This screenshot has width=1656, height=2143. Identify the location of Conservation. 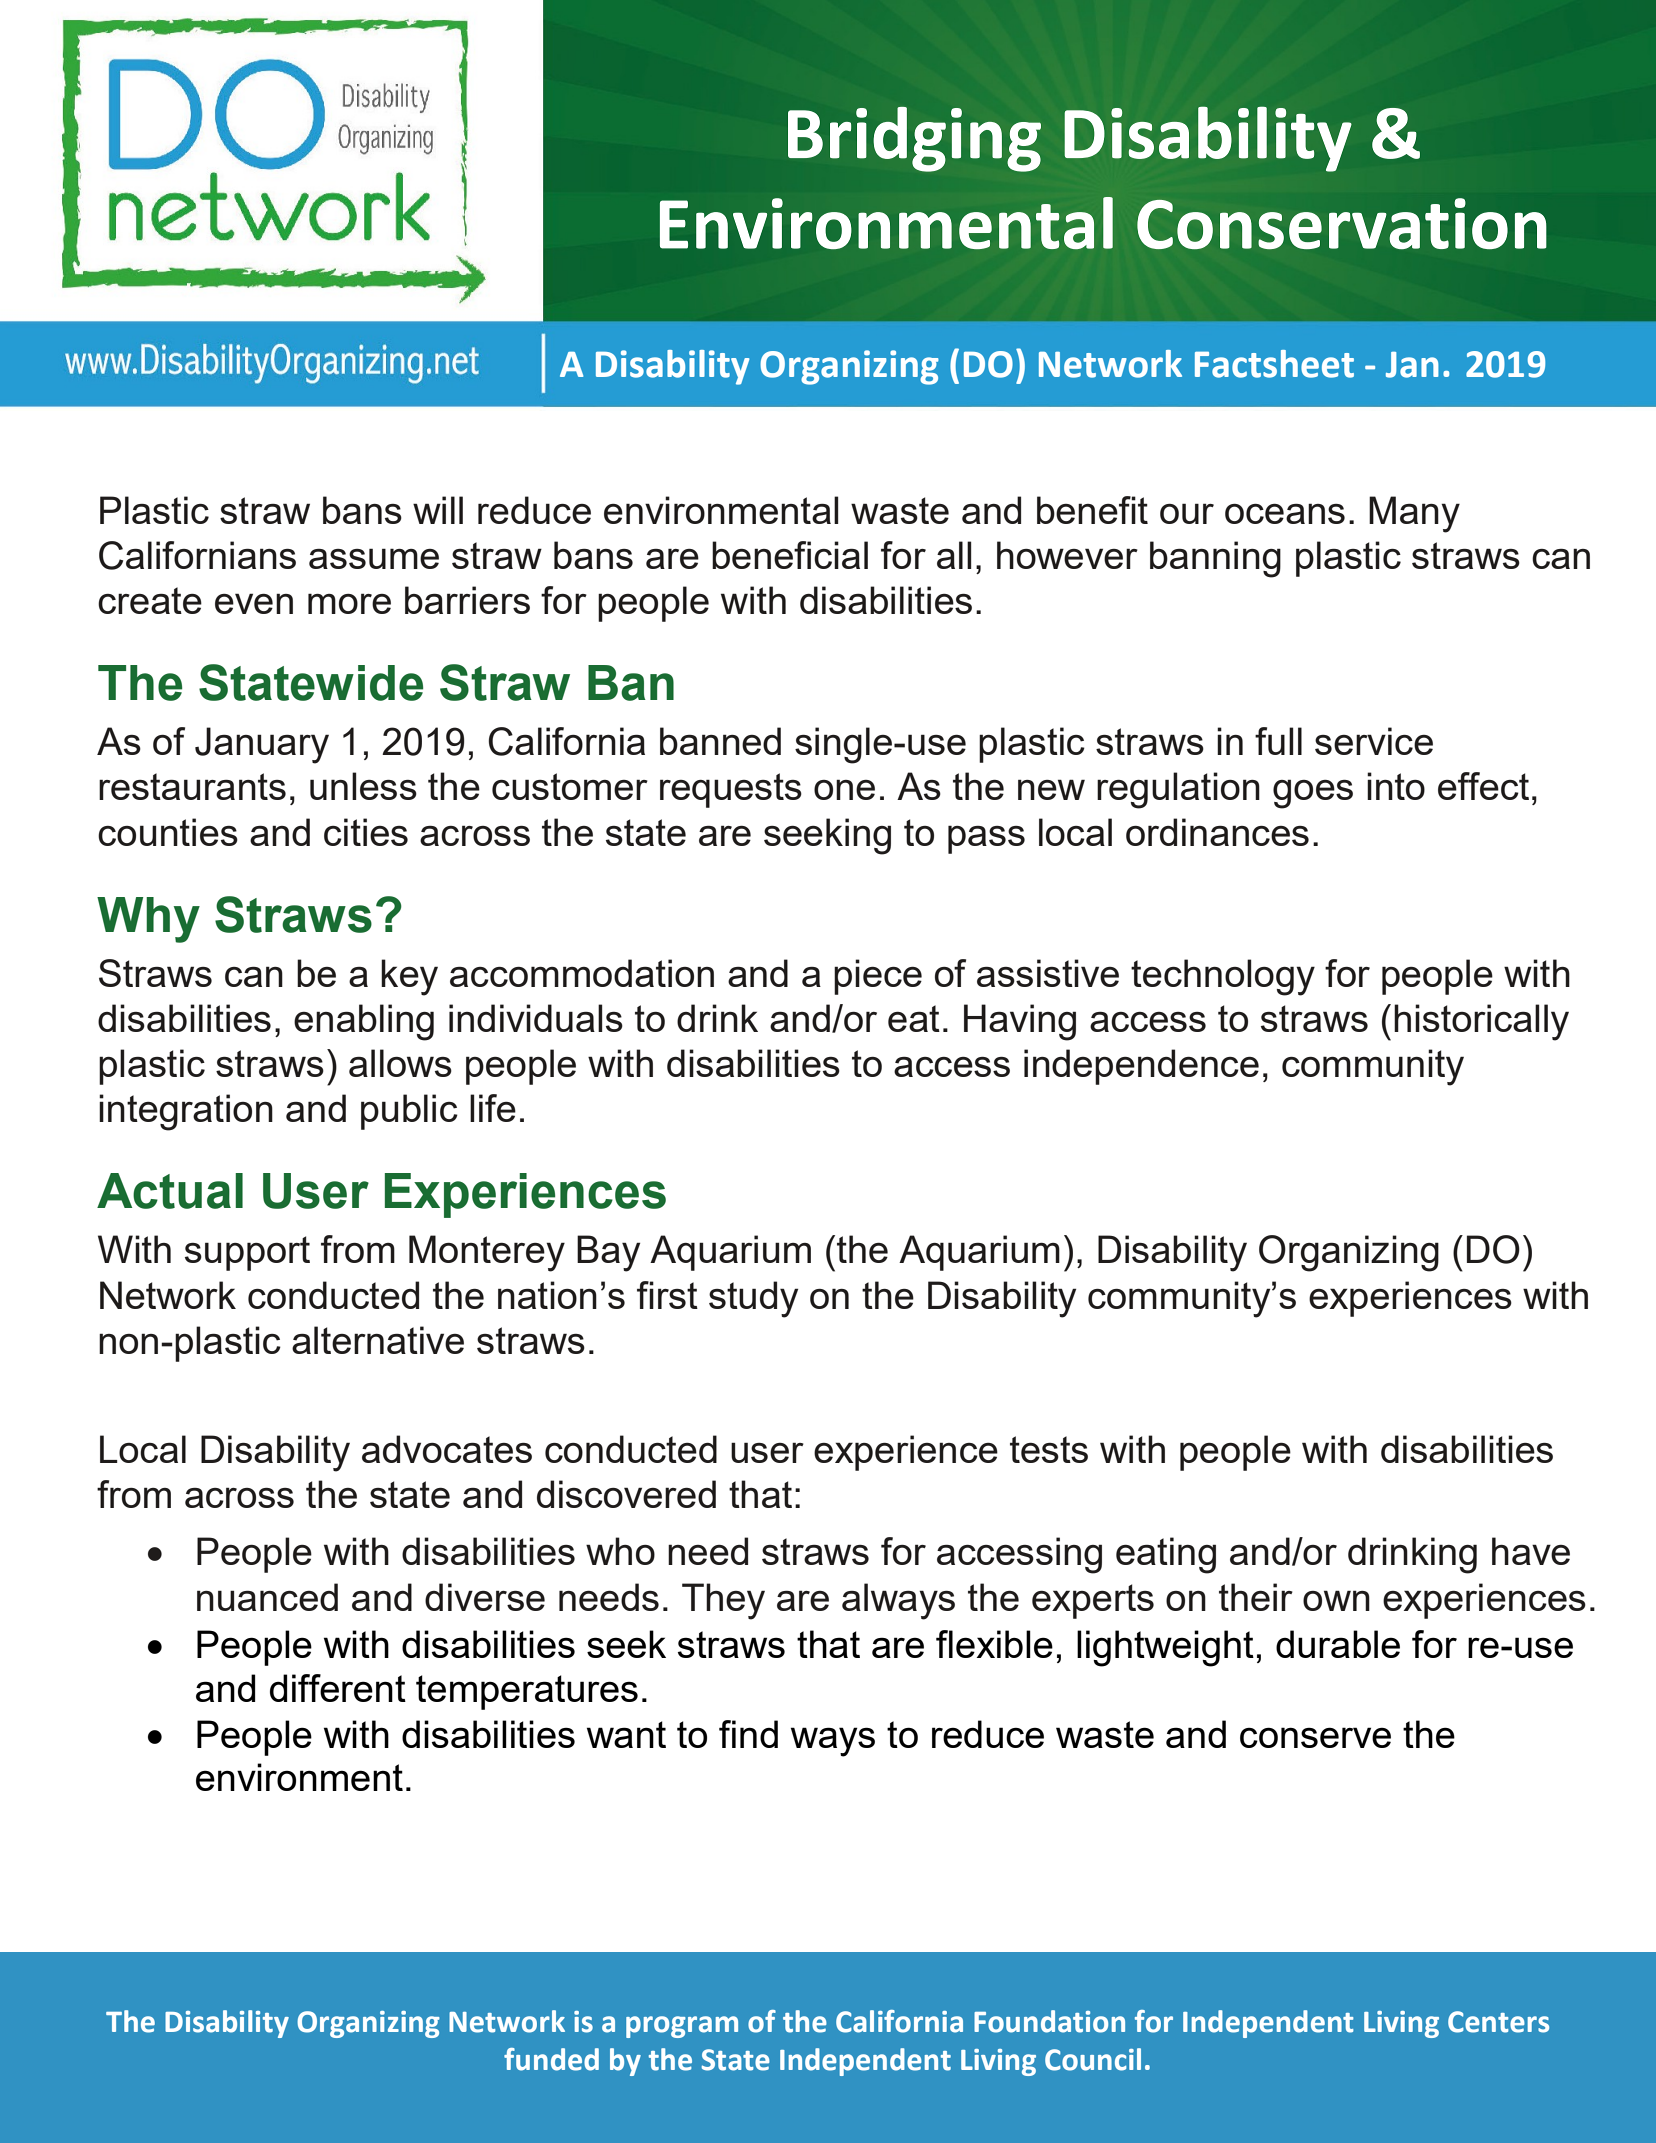
(1342, 224).
